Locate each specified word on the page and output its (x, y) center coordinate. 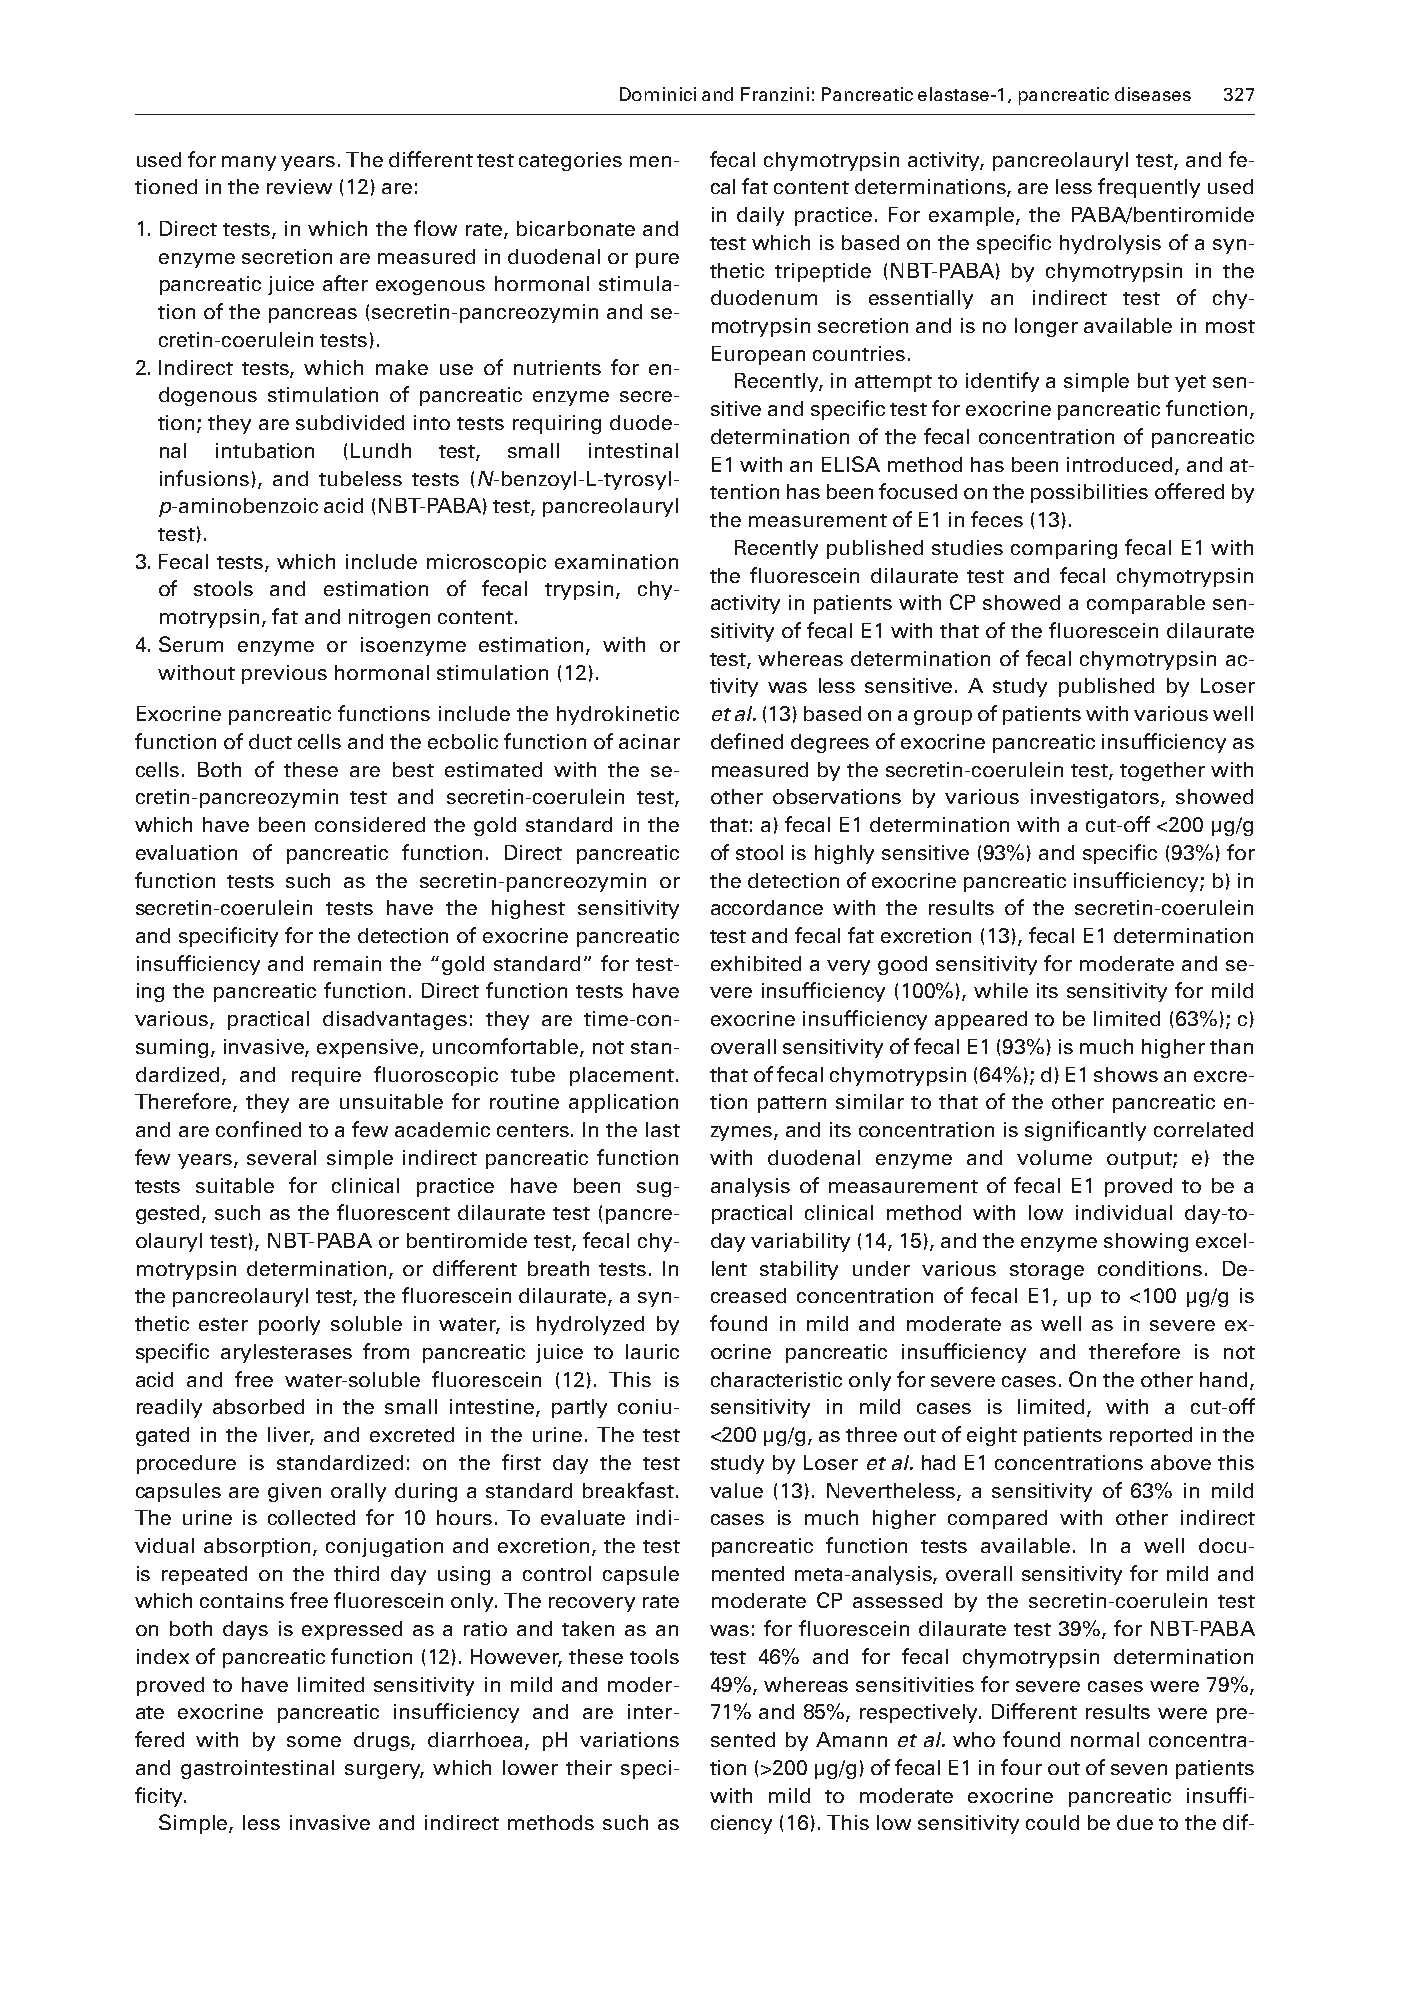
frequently (1149, 188)
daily (760, 216)
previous (284, 674)
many (249, 163)
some (314, 1741)
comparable (1146, 604)
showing (1146, 1242)
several (281, 1157)
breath (558, 1268)
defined (747, 741)
